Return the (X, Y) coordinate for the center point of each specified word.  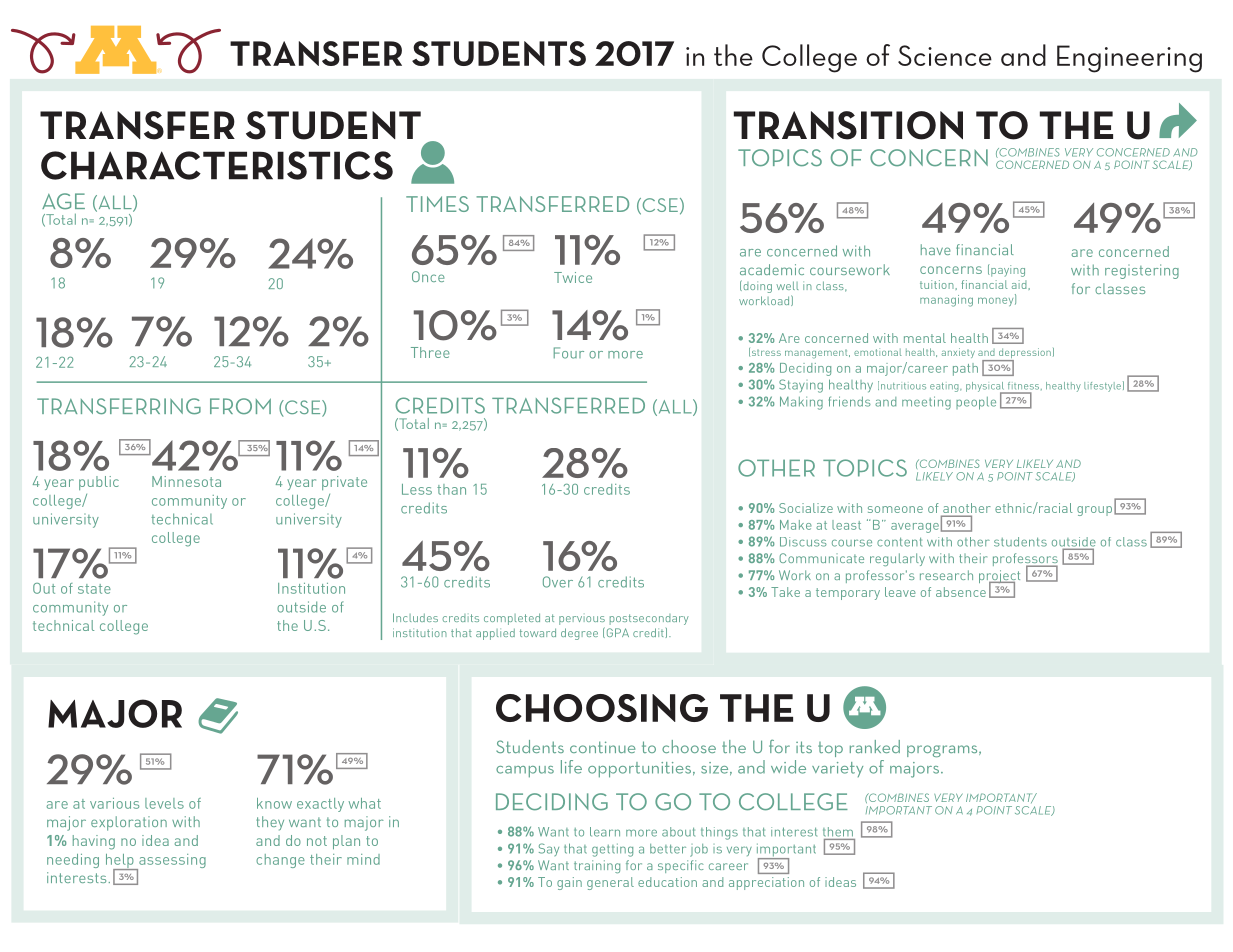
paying (1008, 271)
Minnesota (186, 481)
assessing (171, 862)
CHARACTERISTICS (217, 165)
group (1094, 511)
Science (945, 55)
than (451, 489)
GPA (616, 632)
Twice (573, 277)
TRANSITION (848, 125)
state (94, 589)
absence (961, 592)
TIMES (437, 204)
